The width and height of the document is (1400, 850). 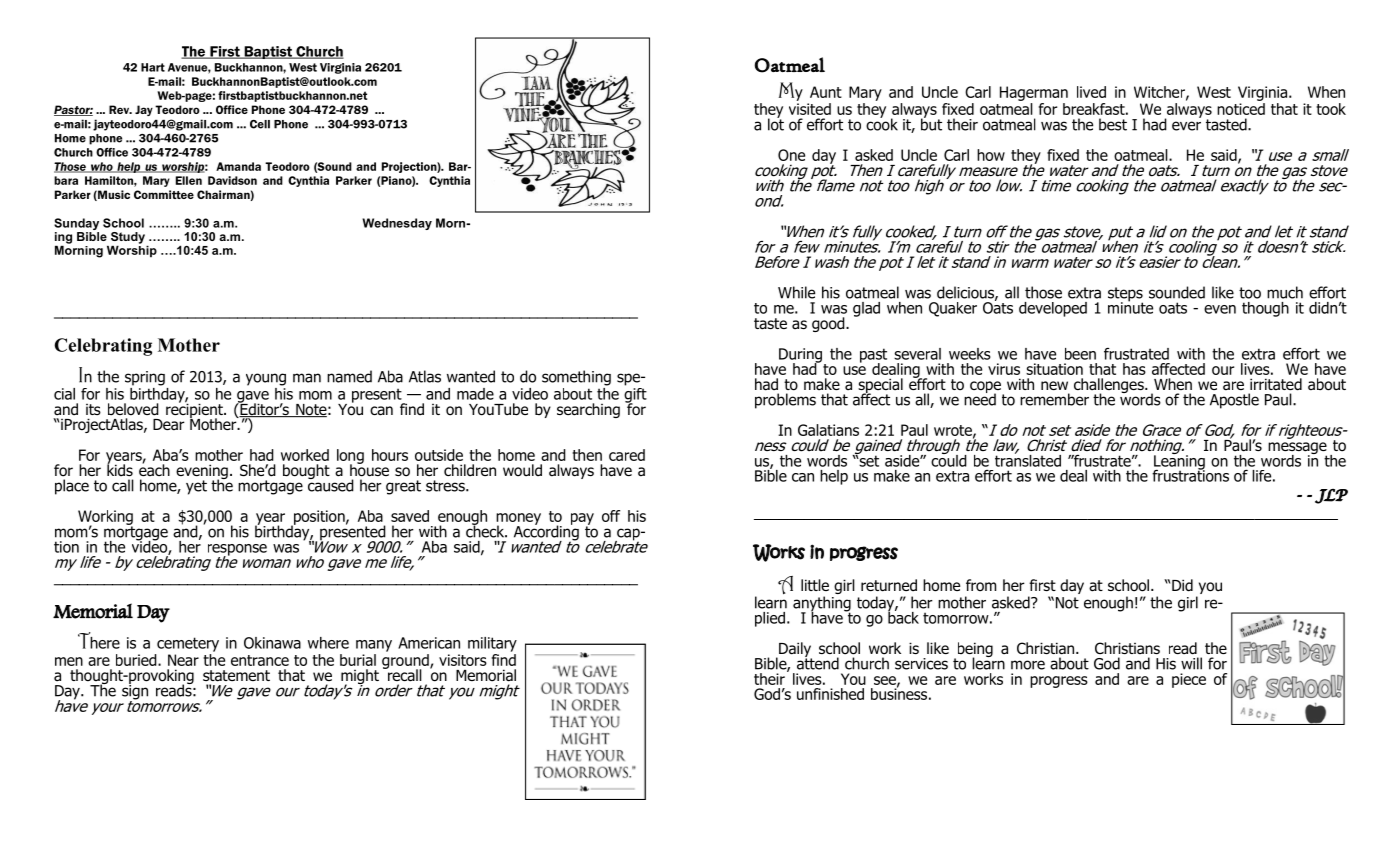 I want to click on piece, so click(x=1189, y=680).
